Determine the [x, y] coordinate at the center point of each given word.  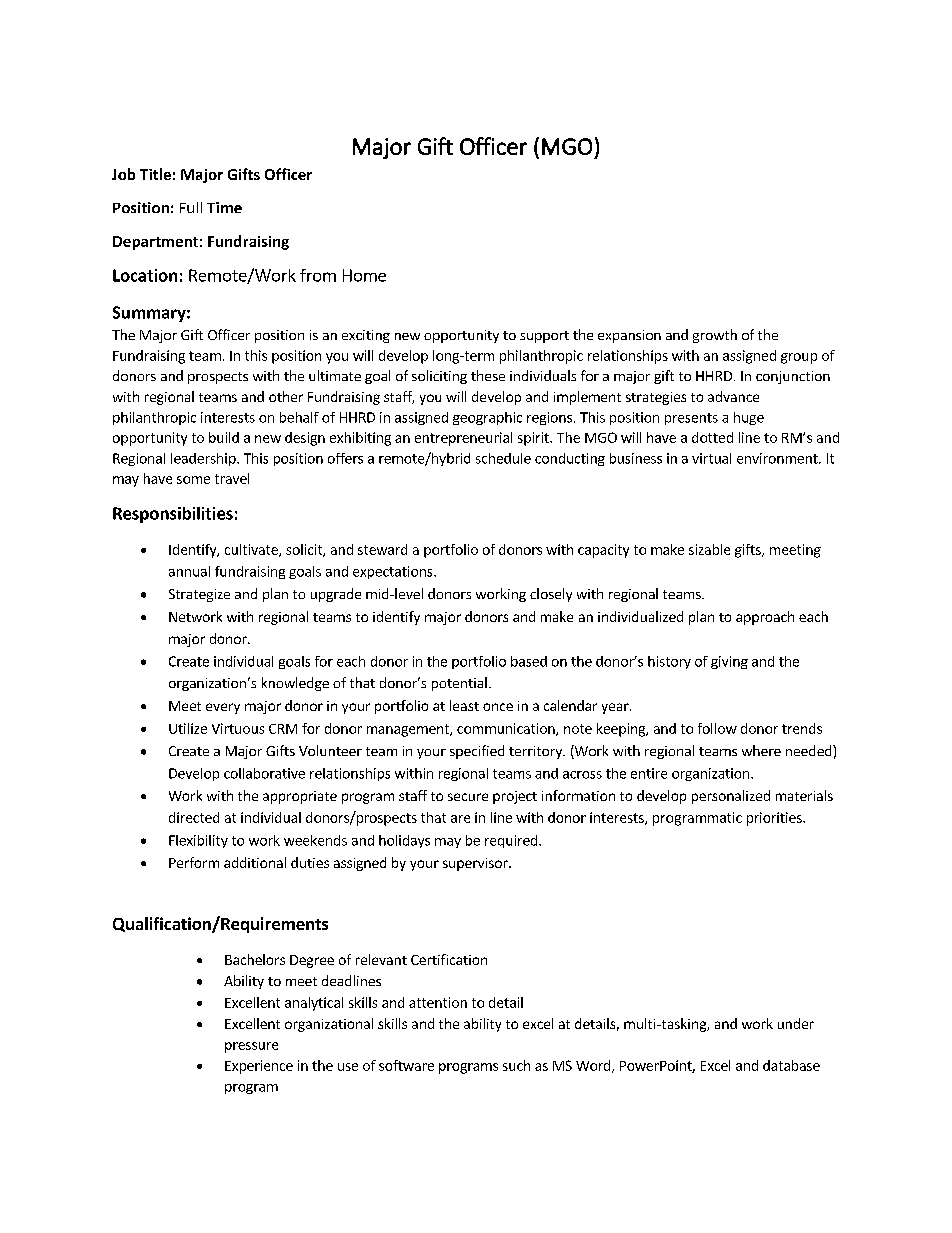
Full [191, 207]
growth [715, 336]
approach [765, 618]
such [516, 1065]
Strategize [199, 595]
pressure [251, 1047]
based [529, 661]
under [796, 1023]
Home [364, 275]
